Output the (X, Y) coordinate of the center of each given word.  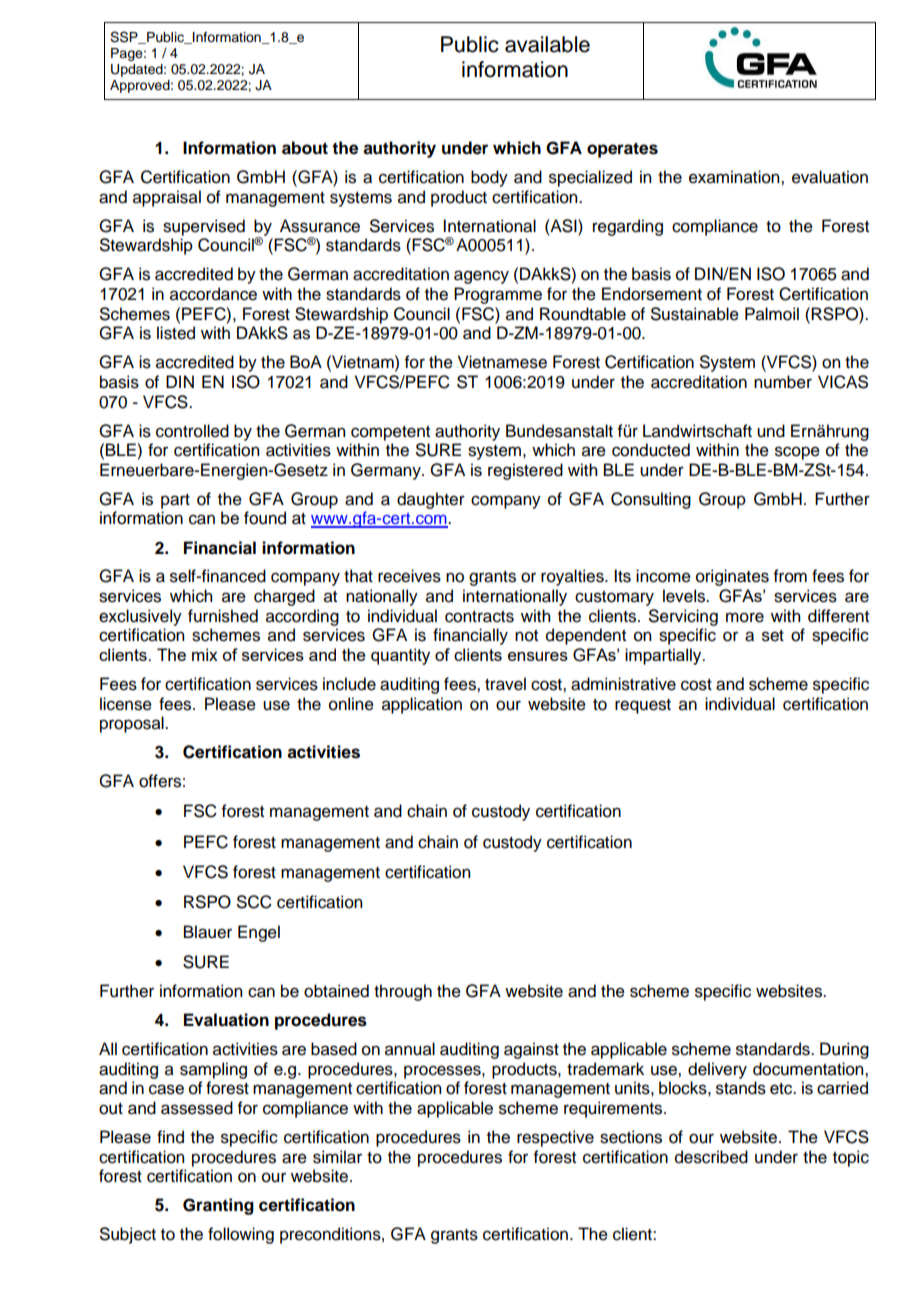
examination (735, 177)
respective (555, 1138)
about (305, 148)
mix (205, 654)
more (745, 617)
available (547, 44)
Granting (218, 1206)
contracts (479, 617)
